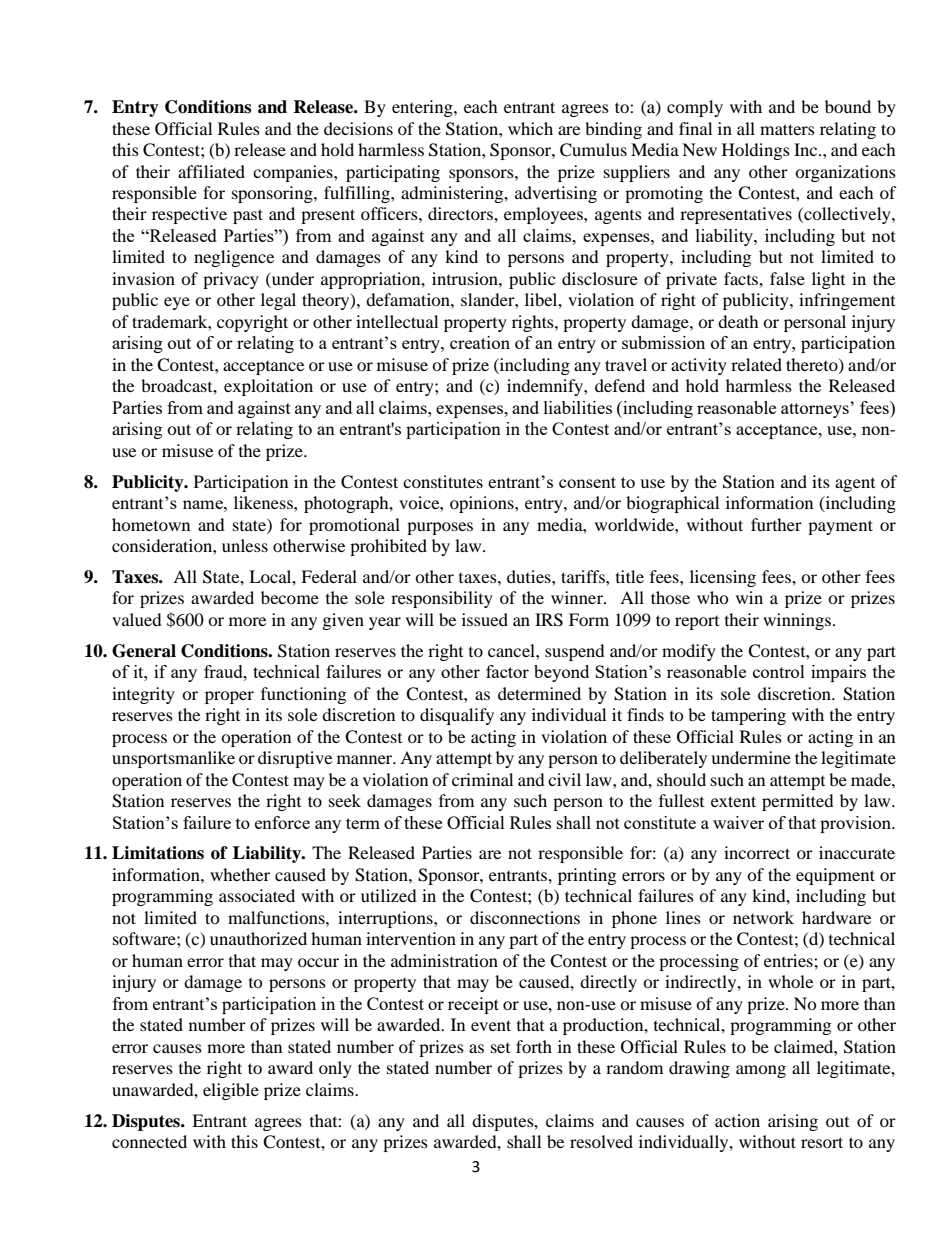 The height and width of the screenshot is (1233, 952). I want to click on incorrect, so click(757, 852).
